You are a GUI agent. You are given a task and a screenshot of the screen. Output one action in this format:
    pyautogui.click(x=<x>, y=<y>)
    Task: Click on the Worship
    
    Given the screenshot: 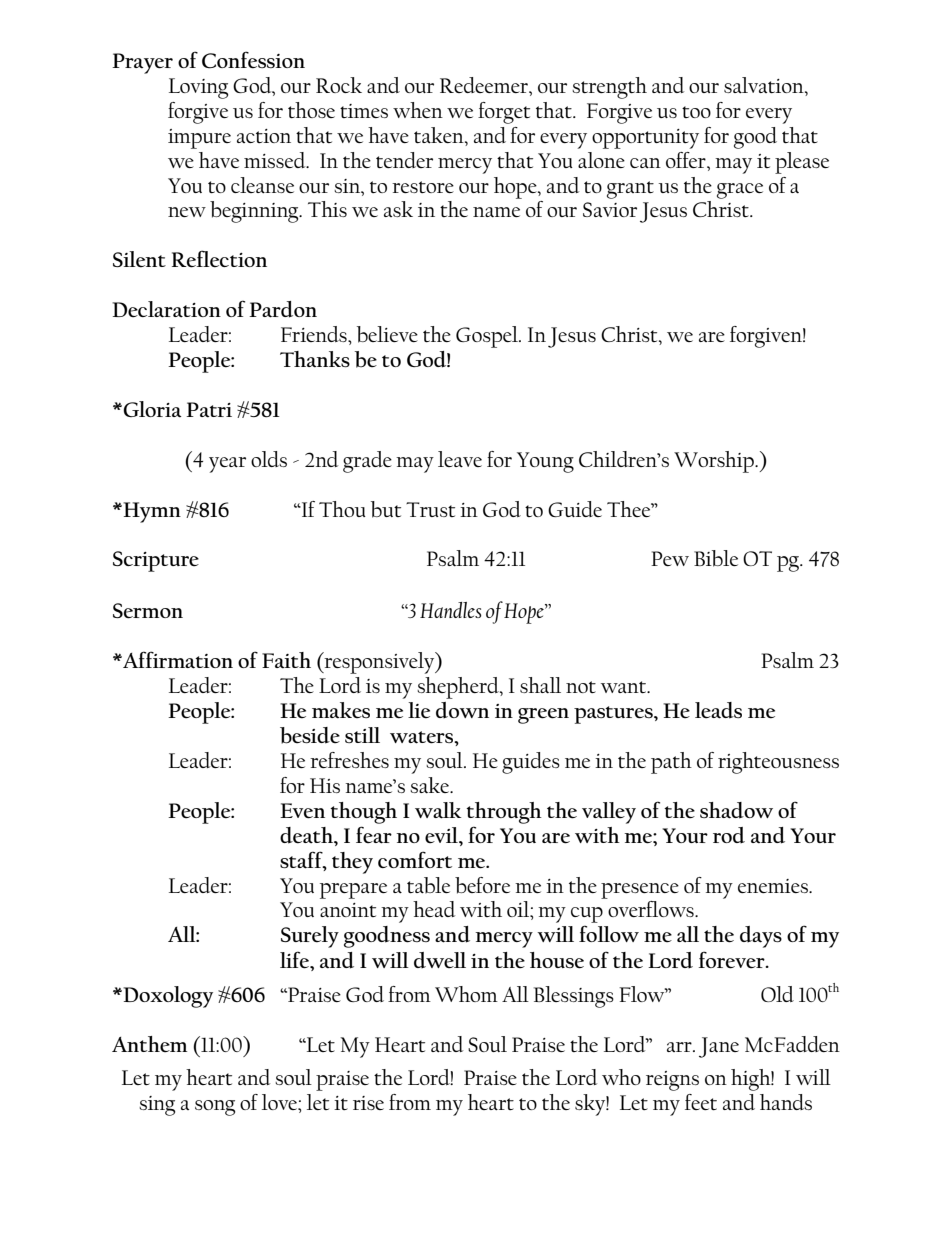 What is the action you would take?
    pyautogui.click(x=715, y=462)
